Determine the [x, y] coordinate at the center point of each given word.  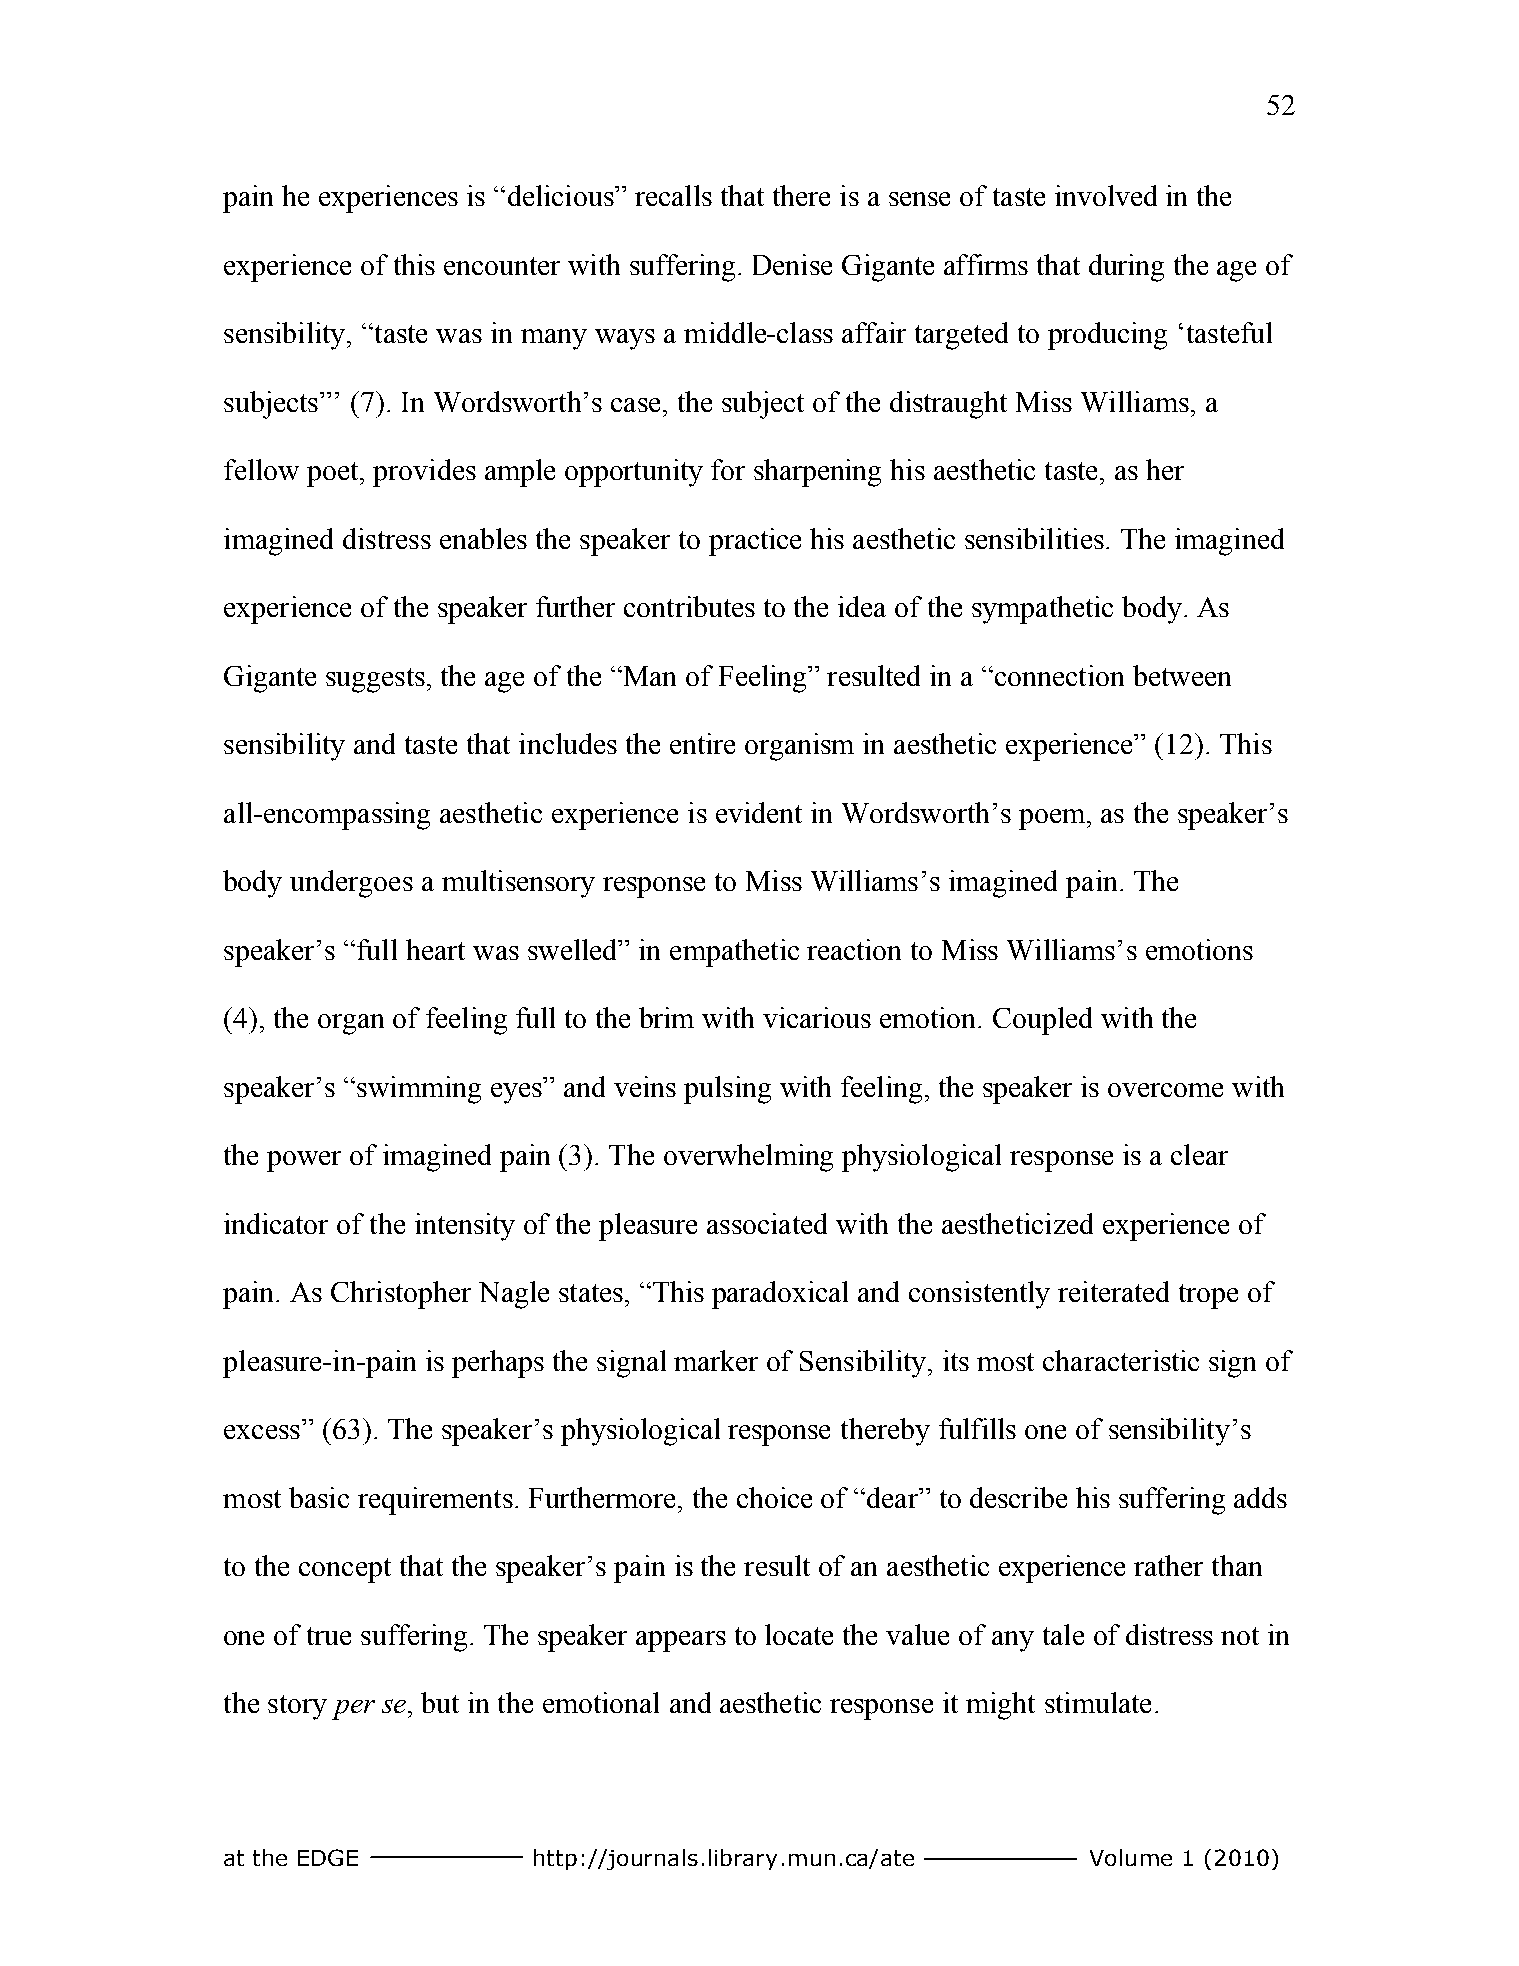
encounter [502, 266]
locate [799, 1634]
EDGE [328, 1857]
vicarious [817, 1017]
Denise [792, 264]
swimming [419, 1090]
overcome [1165, 1090]
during [1126, 268]
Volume [1131, 1857]
